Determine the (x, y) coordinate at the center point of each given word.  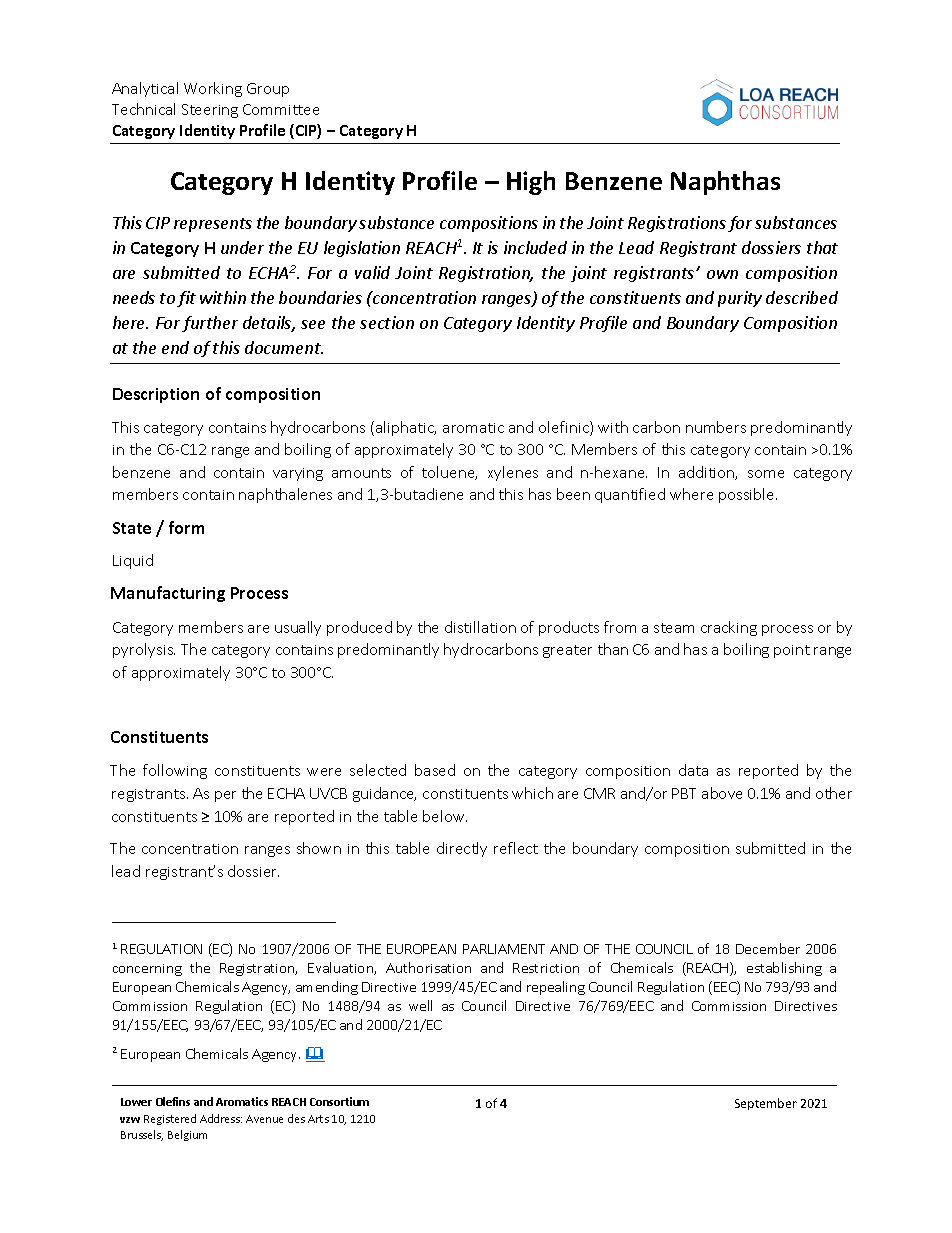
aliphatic (406, 428)
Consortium (339, 1101)
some (766, 474)
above (722, 793)
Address (221, 1118)
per (225, 796)
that (822, 247)
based (435, 770)
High (531, 183)
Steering (210, 111)
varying (298, 474)
